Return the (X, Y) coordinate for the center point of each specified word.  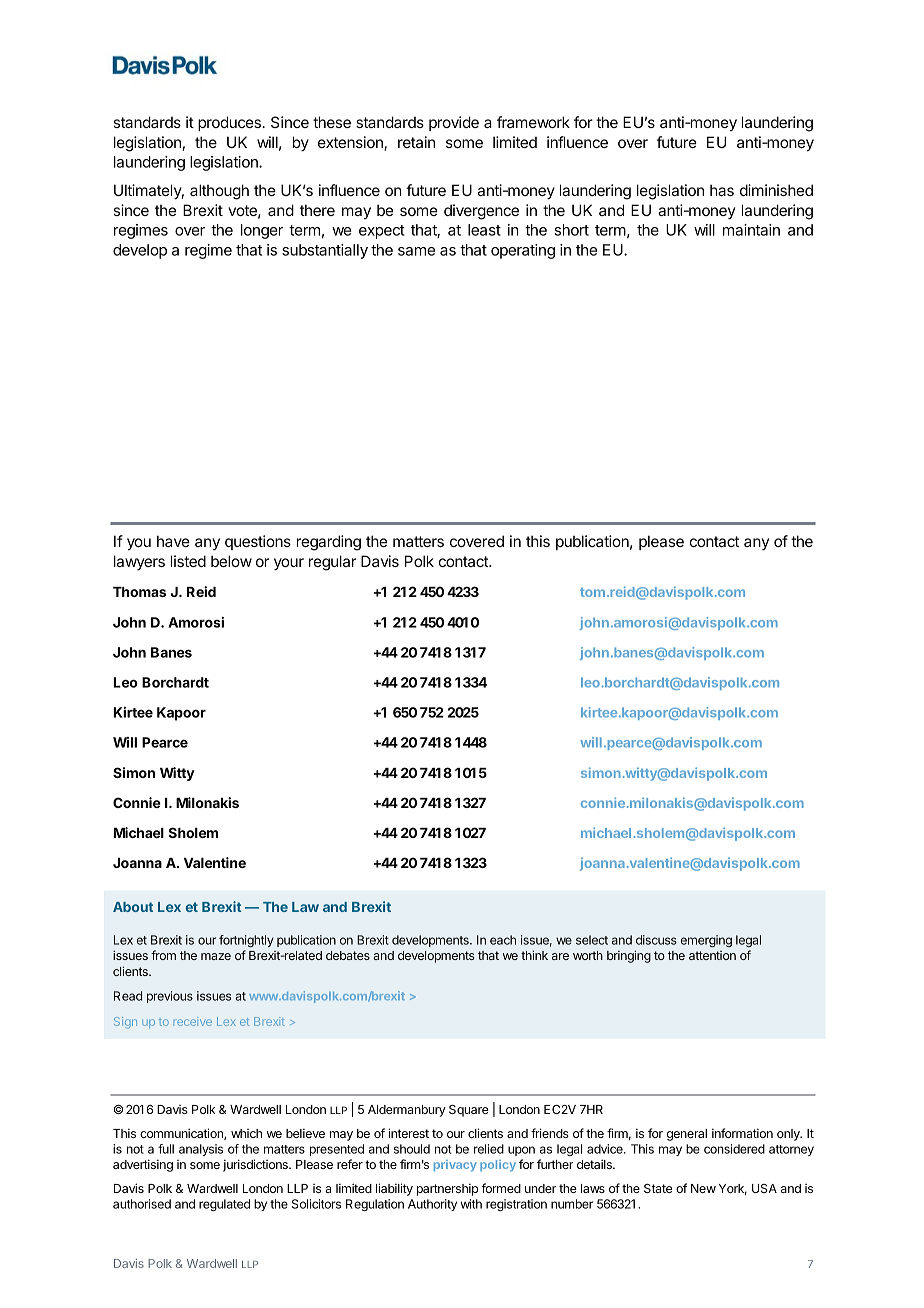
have (173, 541)
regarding (329, 543)
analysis (201, 1150)
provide (454, 123)
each (503, 940)
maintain (751, 230)
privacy (455, 1166)
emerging (706, 941)
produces (230, 123)
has (722, 190)
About (133, 907)
